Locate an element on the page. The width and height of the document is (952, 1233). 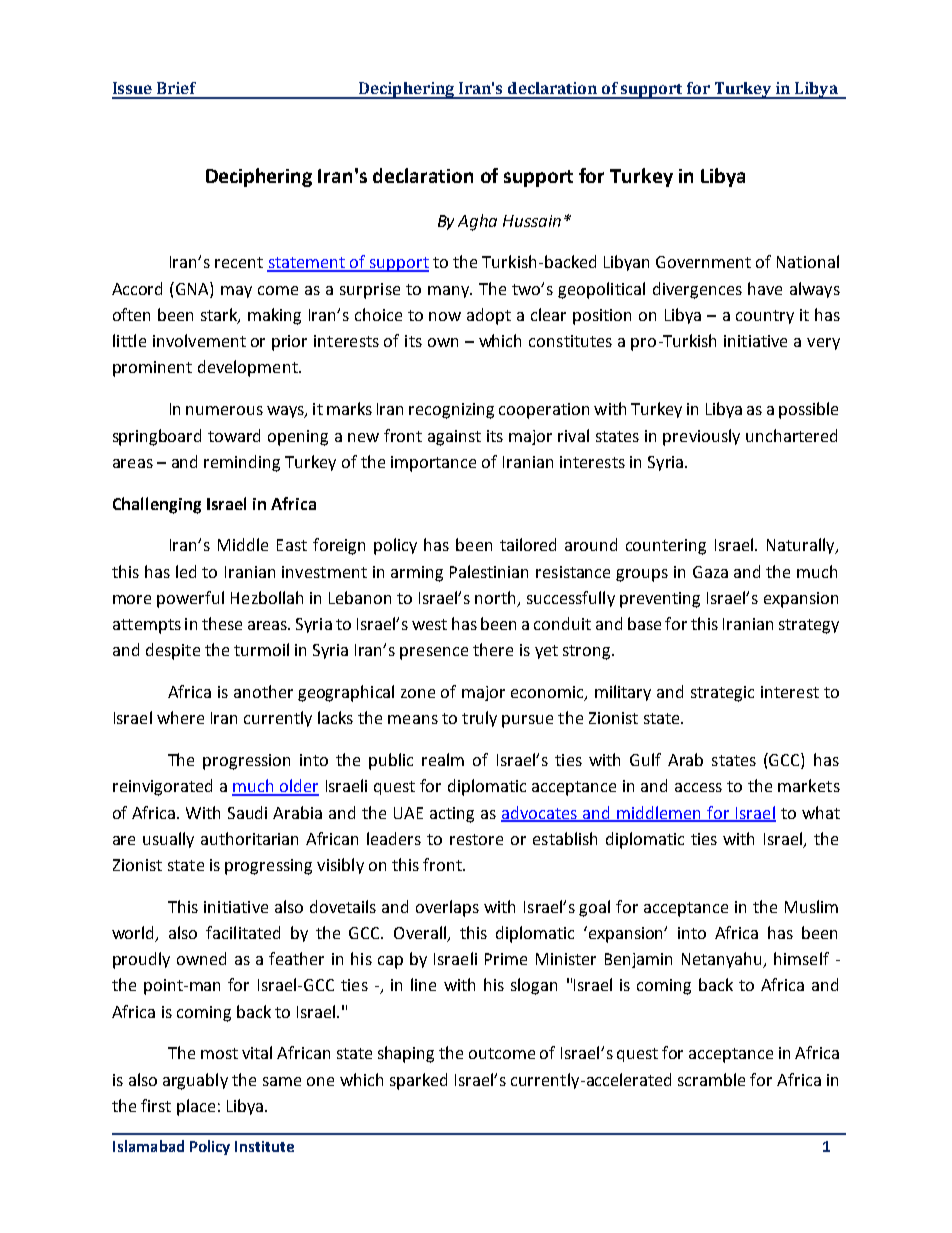
strategic is located at coordinates (722, 694).
